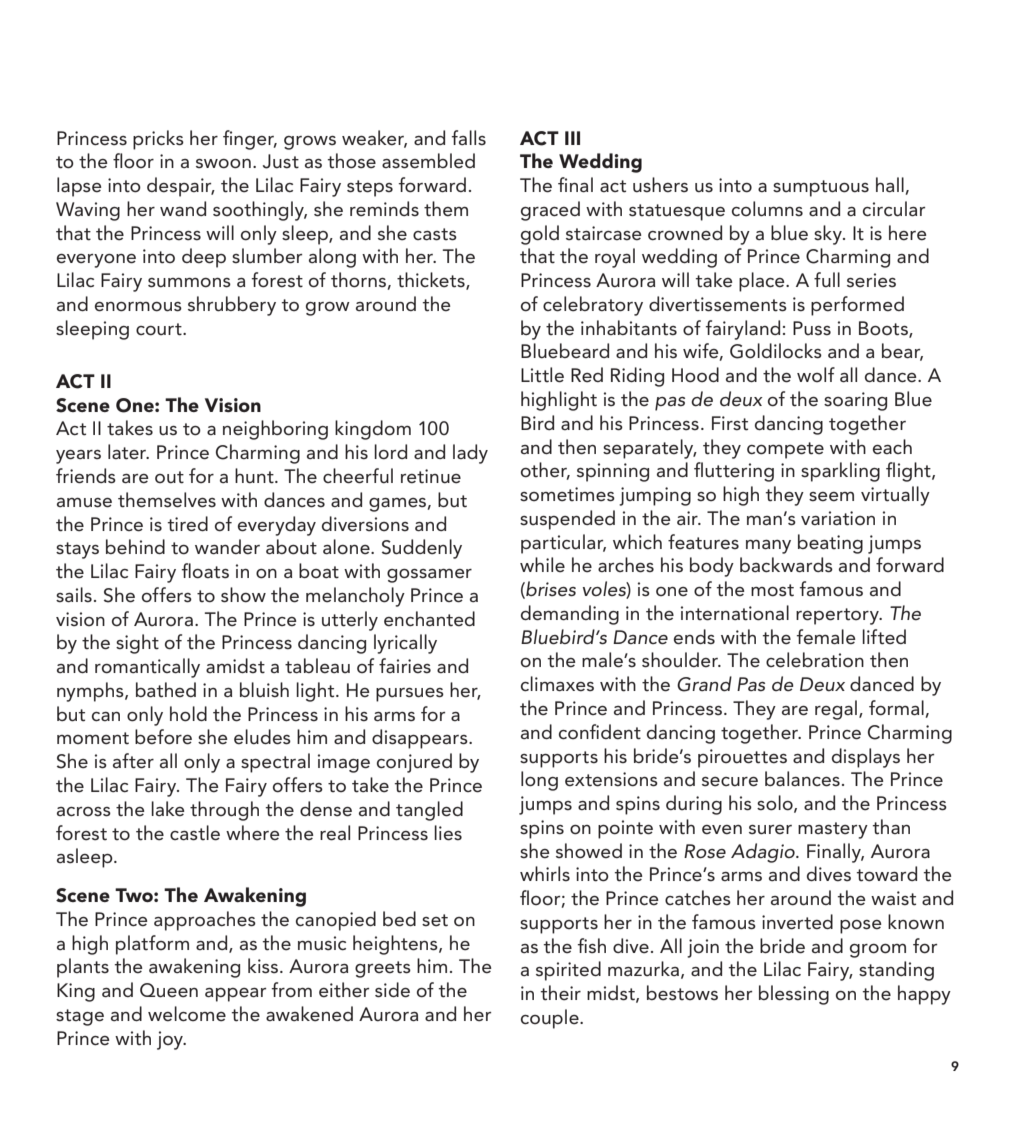 The image size is (1009, 1121). What do you see at coordinates (542, 565) in the screenshot?
I see `while` at bounding box center [542, 565].
